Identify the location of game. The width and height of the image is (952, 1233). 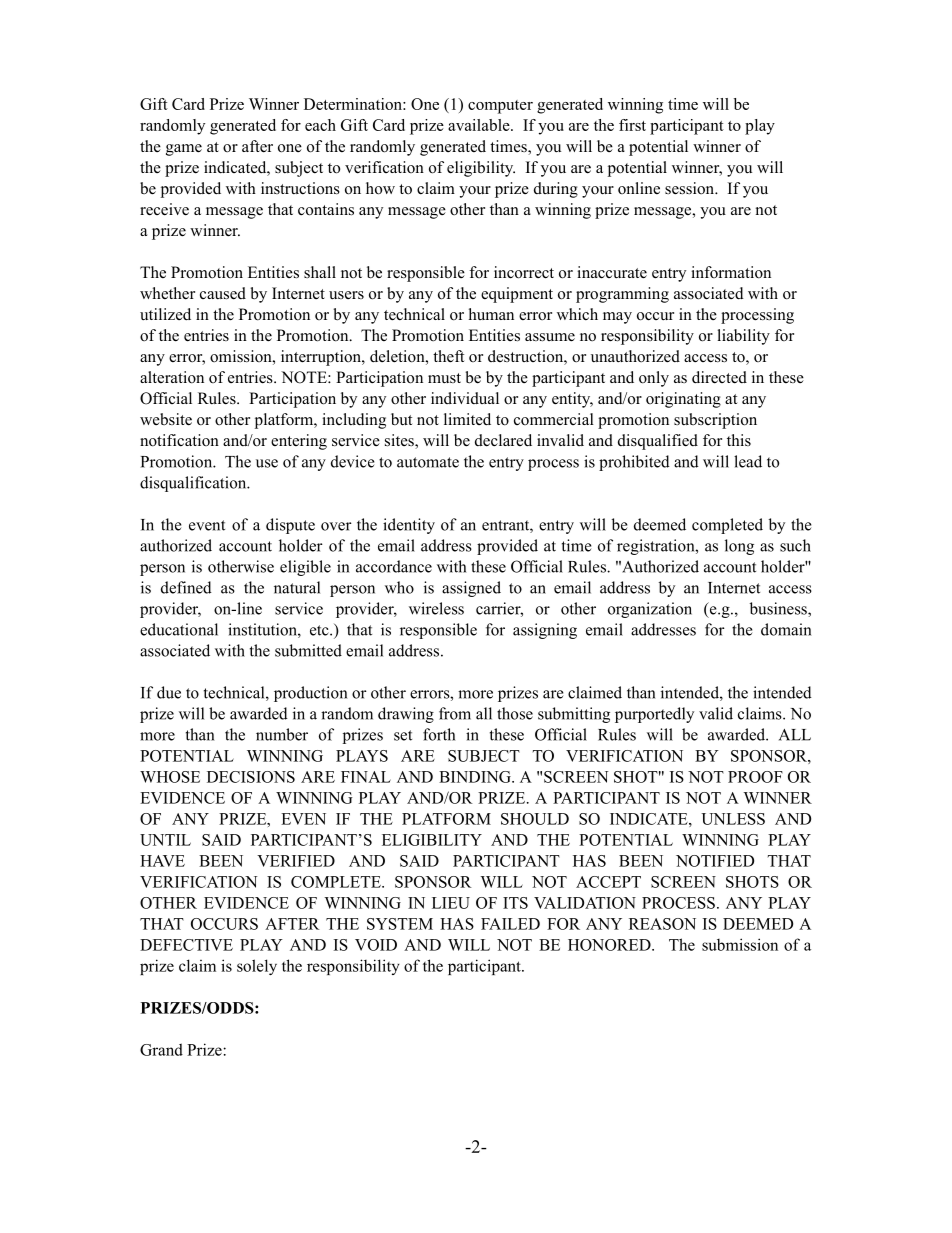
(184, 150).
